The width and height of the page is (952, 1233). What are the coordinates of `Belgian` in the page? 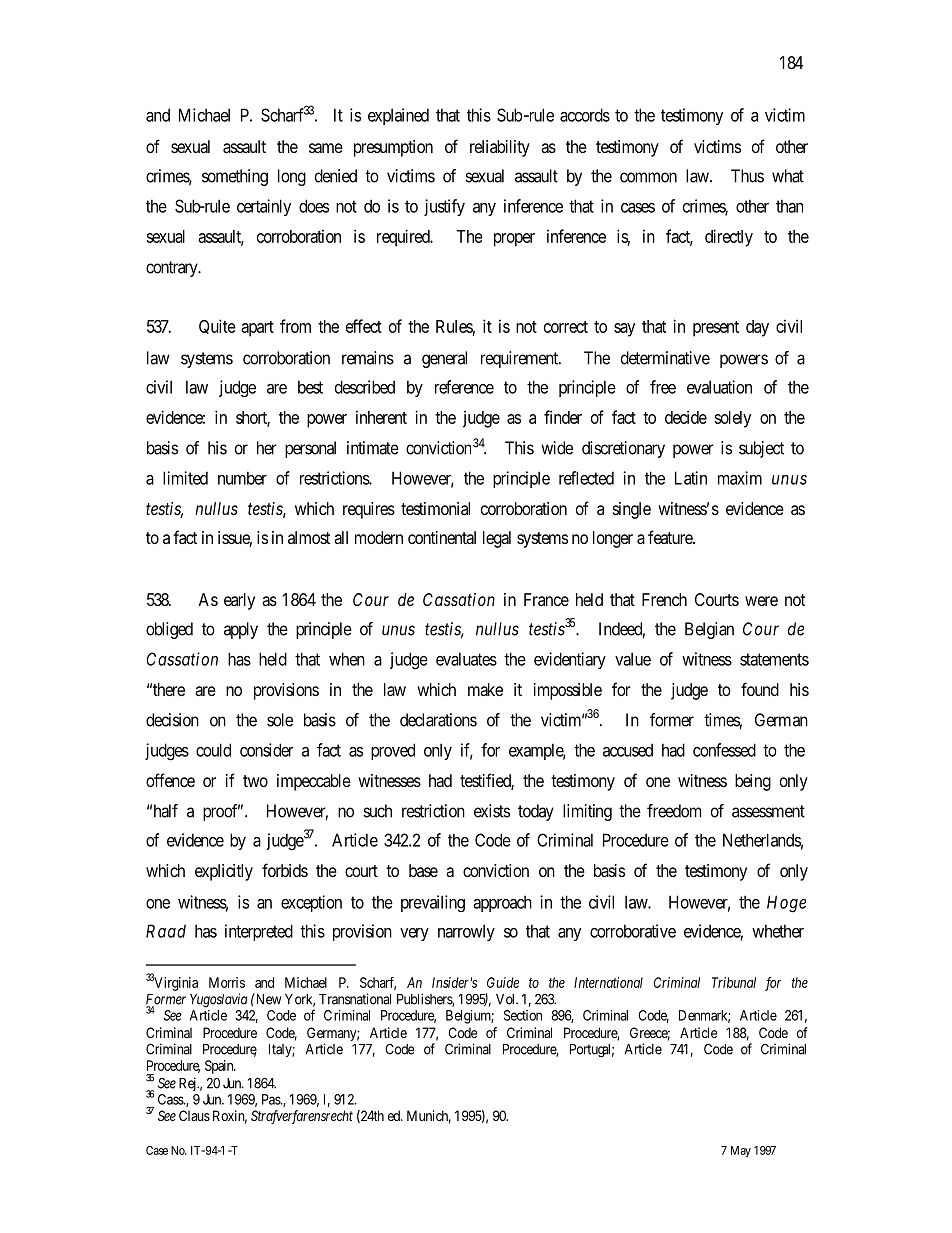 It's located at (709, 630).
